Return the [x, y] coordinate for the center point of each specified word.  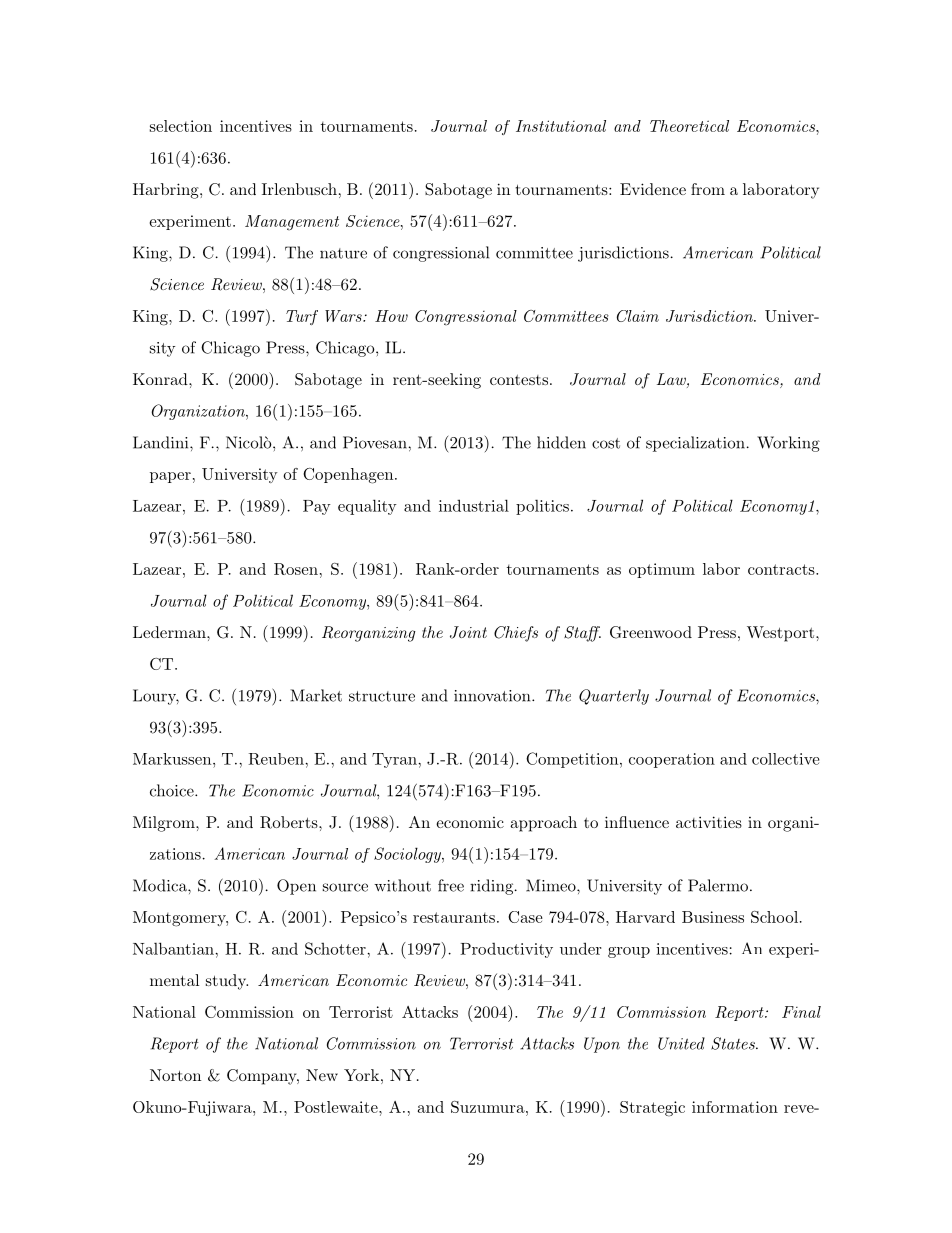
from [708, 189]
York [361, 1075]
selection [181, 126]
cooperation [672, 760]
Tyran [395, 760]
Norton [175, 1075]
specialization [695, 444]
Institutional [561, 126]
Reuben [277, 759]
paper [170, 477]
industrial [474, 505]
